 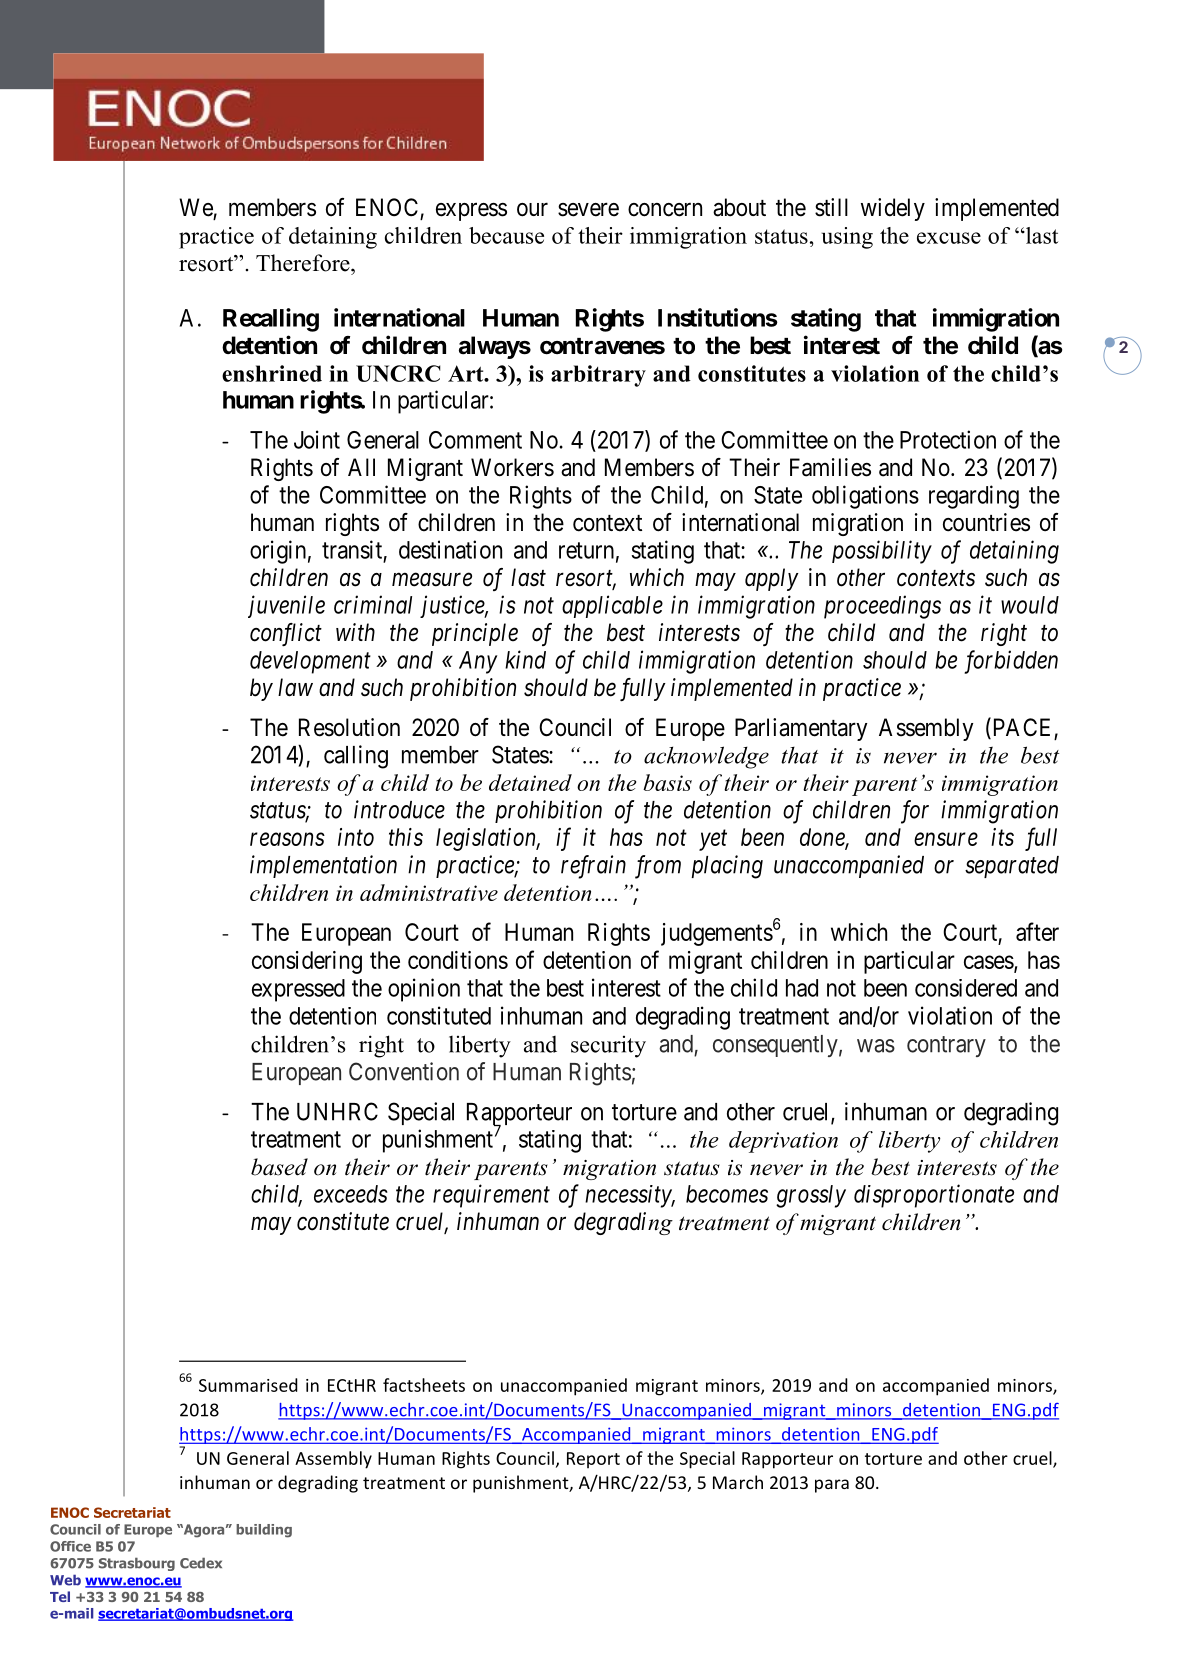 What do you see at coordinates (279, 1167) in the image?
I see `based` at bounding box center [279, 1167].
